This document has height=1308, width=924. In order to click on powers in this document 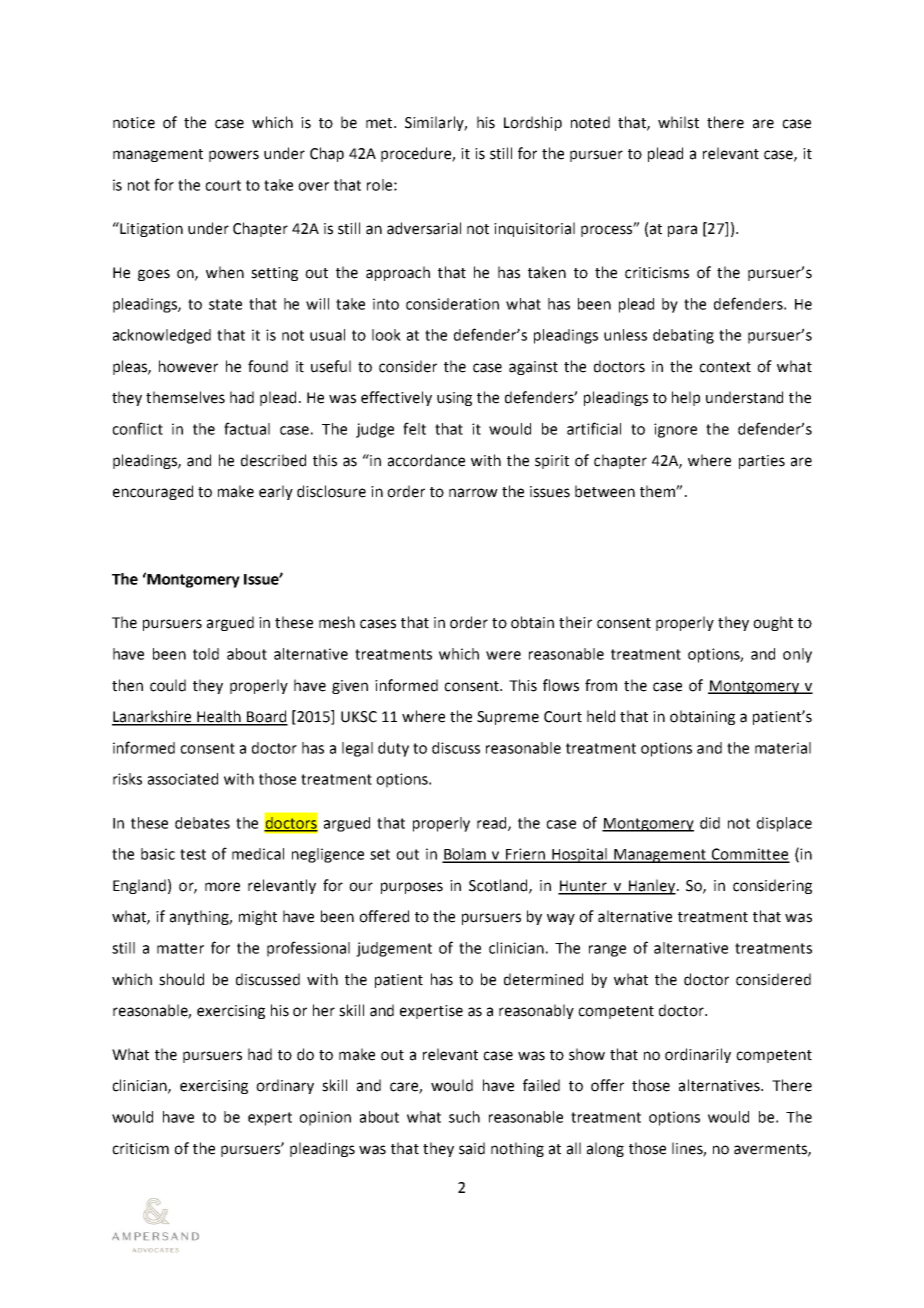, I will do `click(234, 156)`.
